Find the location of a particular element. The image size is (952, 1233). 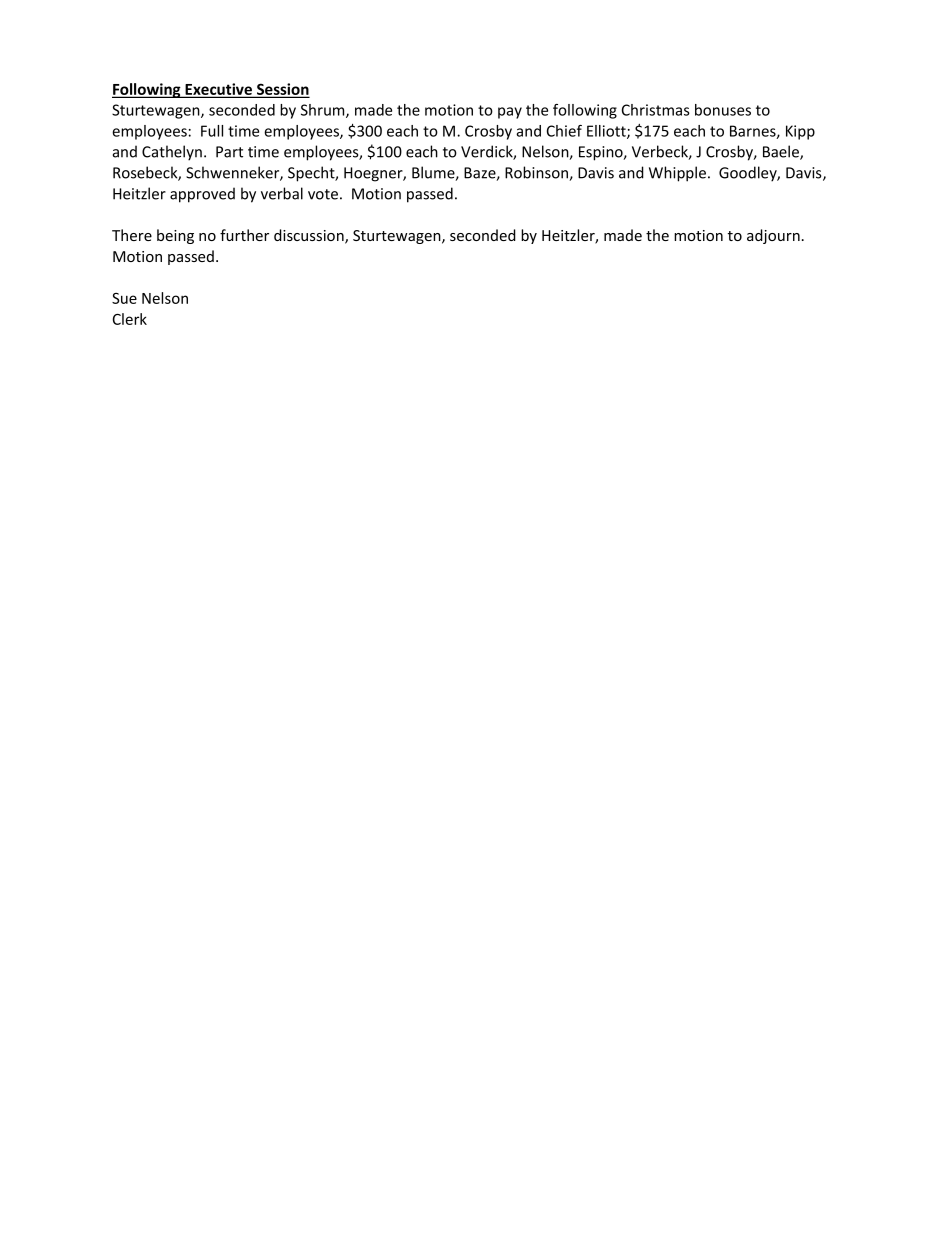

Sue is located at coordinates (124, 298).
